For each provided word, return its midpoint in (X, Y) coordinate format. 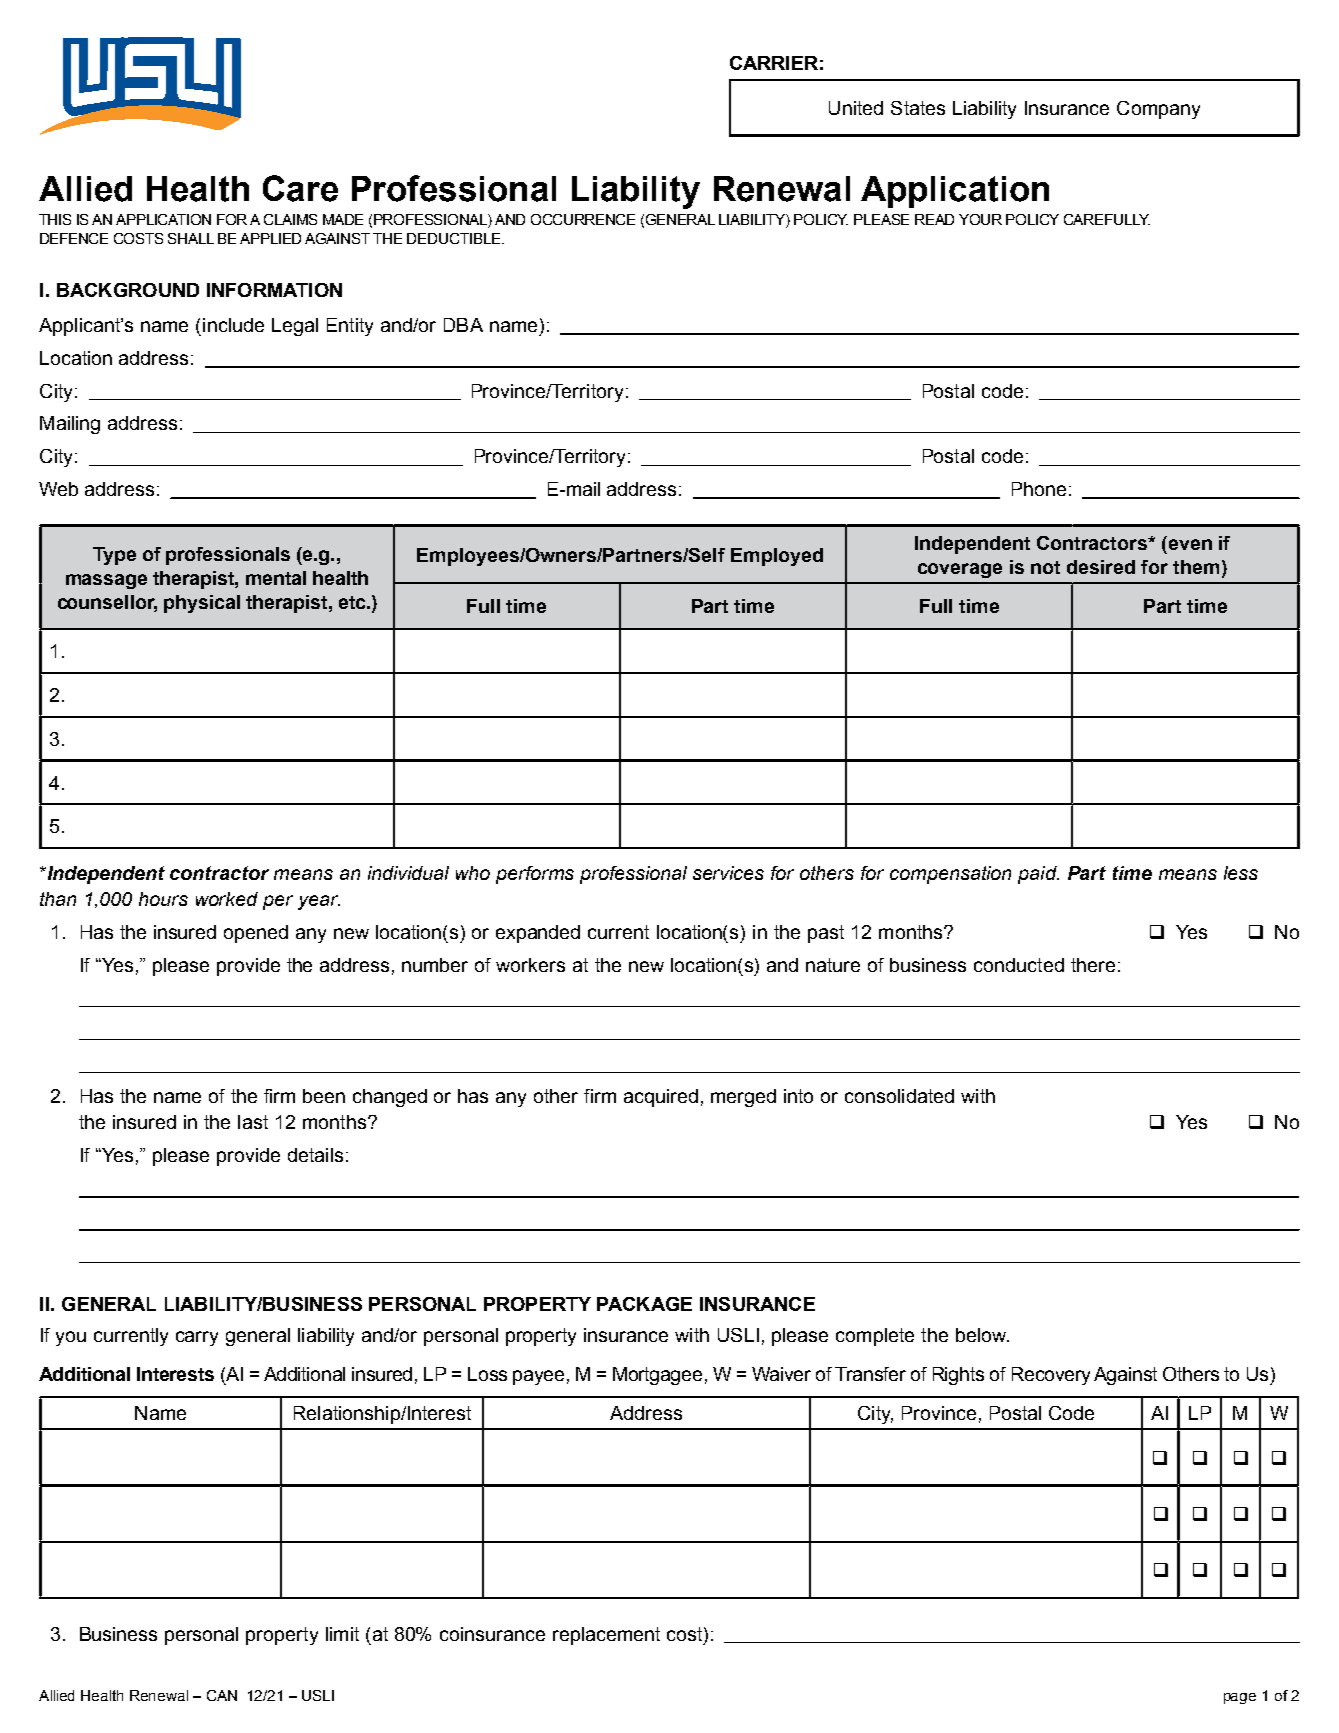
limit (342, 1634)
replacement (606, 1636)
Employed (777, 557)
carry (197, 1338)
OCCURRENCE (583, 219)
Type (114, 556)
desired (1101, 567)
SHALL (191, 238)
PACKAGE (644, 1304)
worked (227, 899)
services (728, 873)
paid (1038, 875)
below (982, 1335)
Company (1158, 110)
